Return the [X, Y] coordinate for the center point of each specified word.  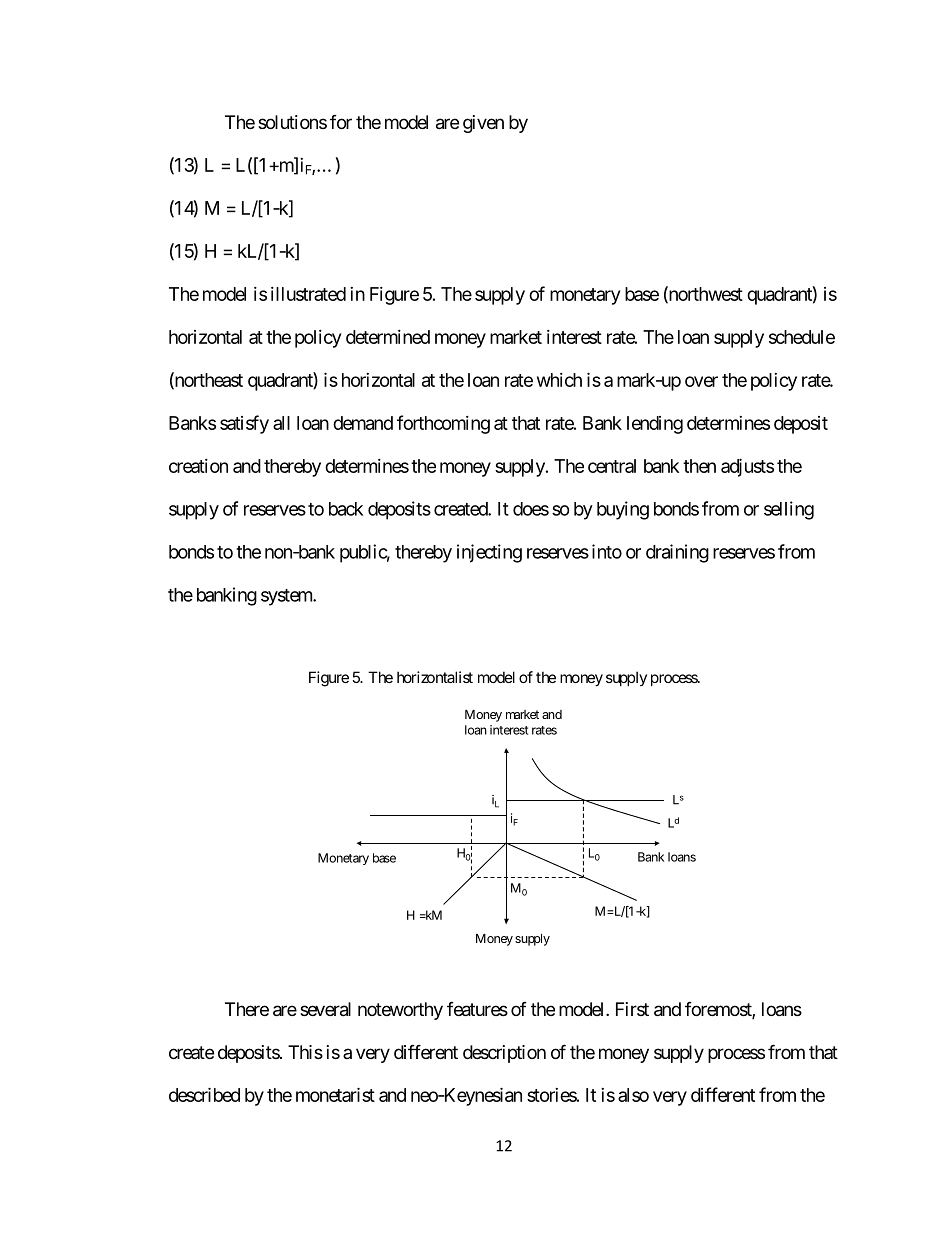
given [483, 124]
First [632, 1009]
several [325, 1009]
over [701, 381]
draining [677, 553]
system [287, 597]
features [477, 1009]
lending [655, 425]
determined [388, 337]
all [281, 423]
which [559, 380]
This [305, 1052]
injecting [489, 553]
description [504, 1054]
